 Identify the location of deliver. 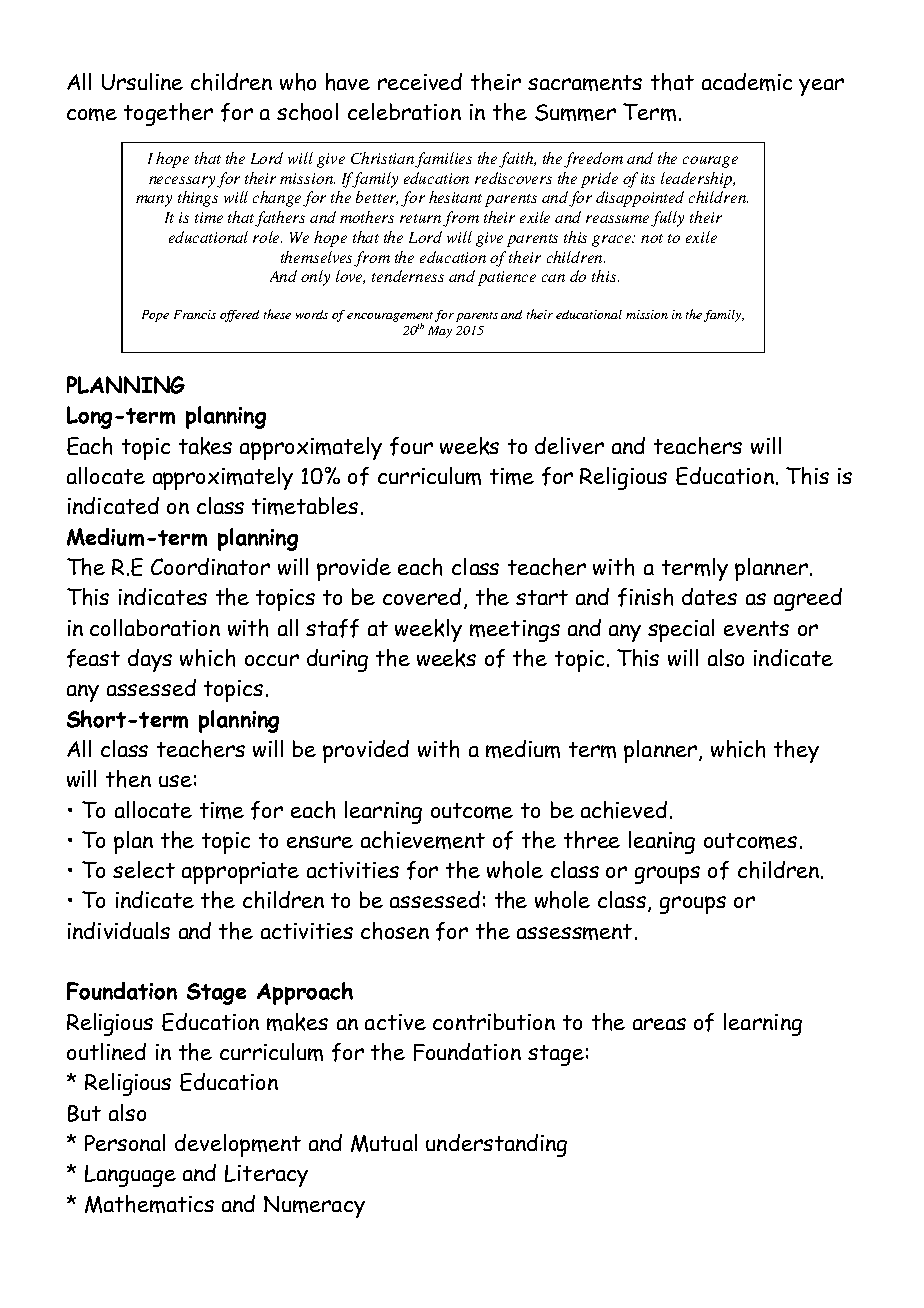
(569, 445).
